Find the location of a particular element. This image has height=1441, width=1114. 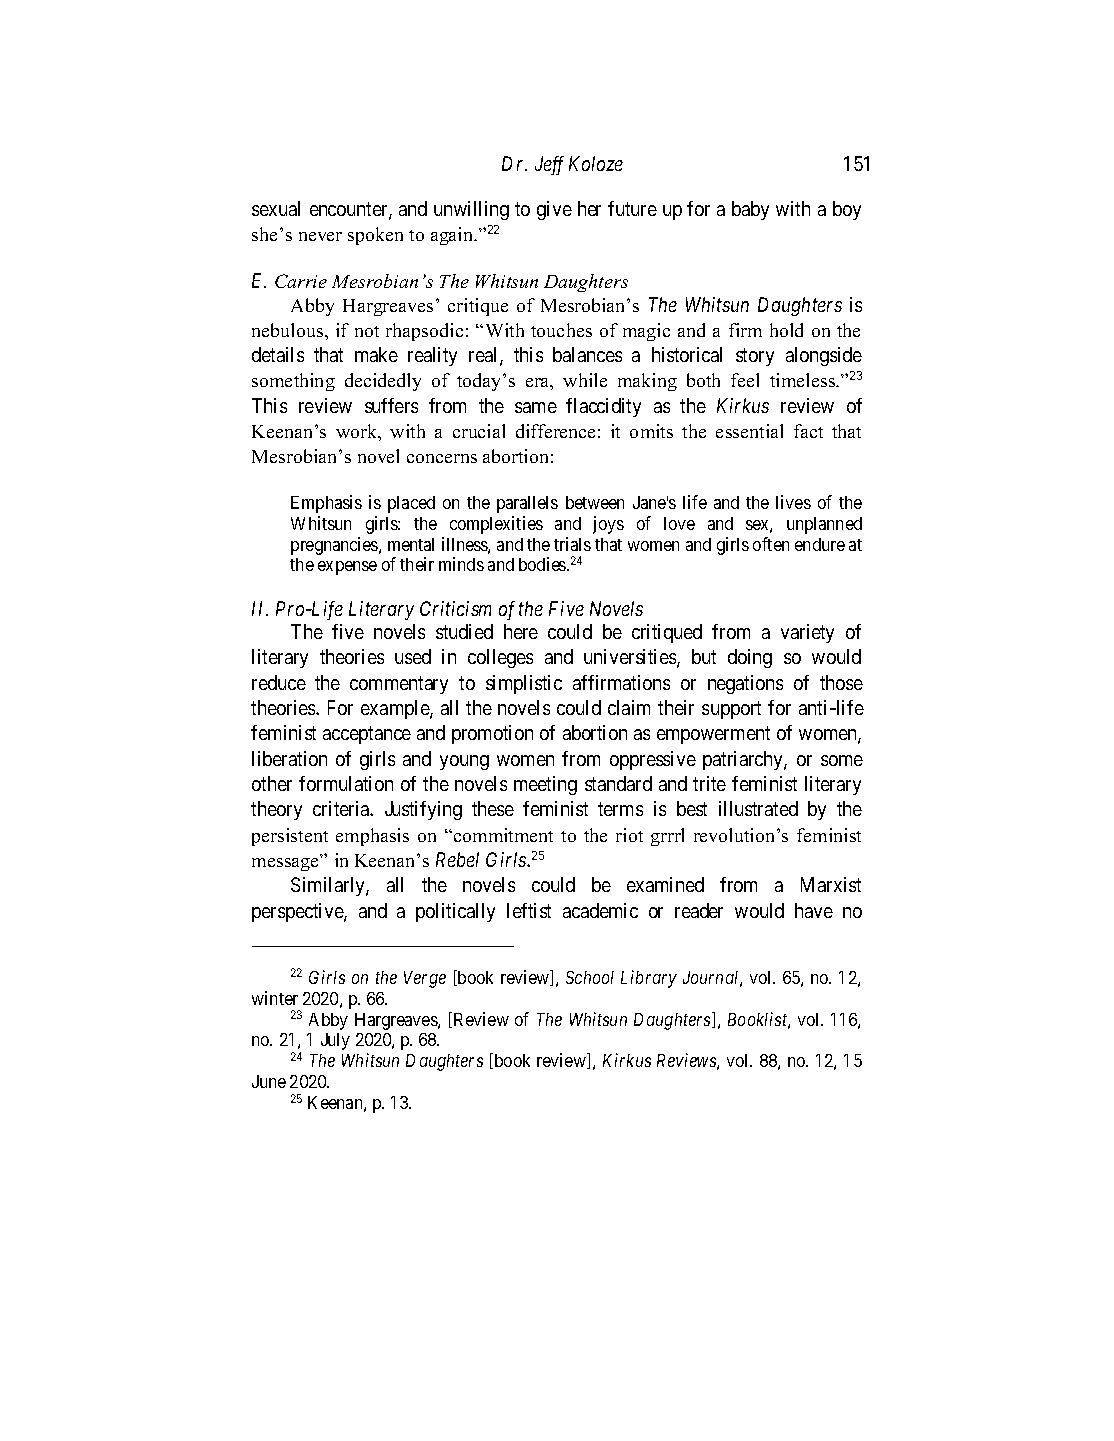

variety is located at coordinates (807, 633).
